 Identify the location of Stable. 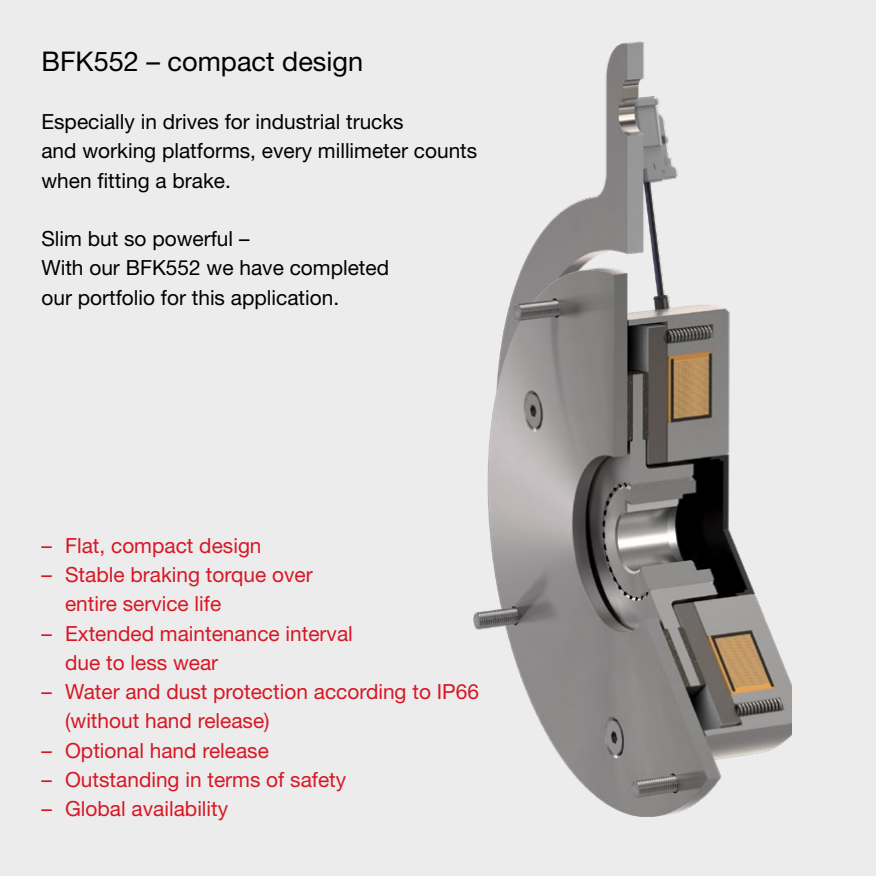
(95, 575).
